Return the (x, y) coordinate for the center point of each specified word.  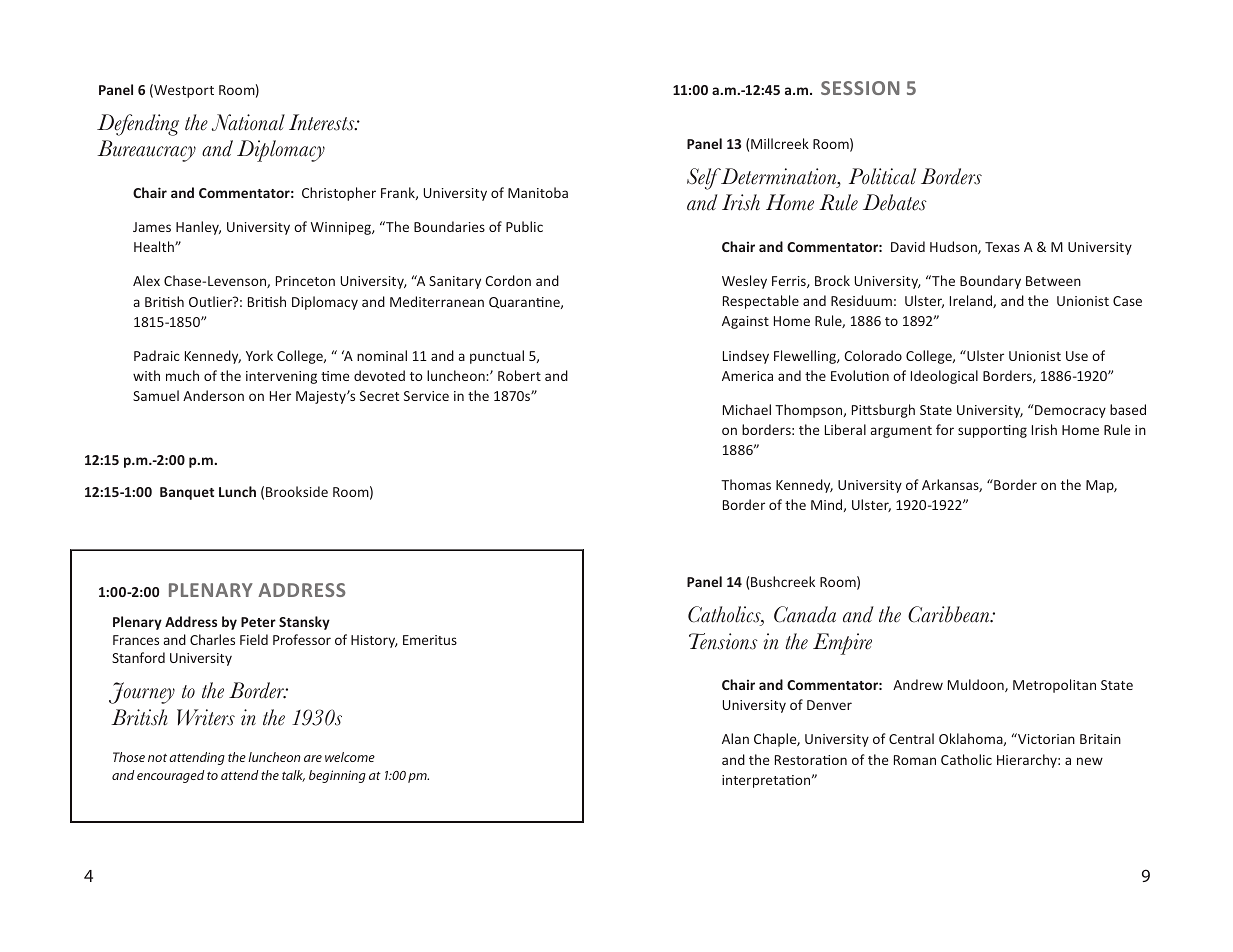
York (259, 355)
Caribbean (950, 614)
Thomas (746, 484)
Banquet (187, 493)
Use (1077, 356)
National (248, 122)
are (313, 758)
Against (745, 322)
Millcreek (780, 143)
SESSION (860, 88)
